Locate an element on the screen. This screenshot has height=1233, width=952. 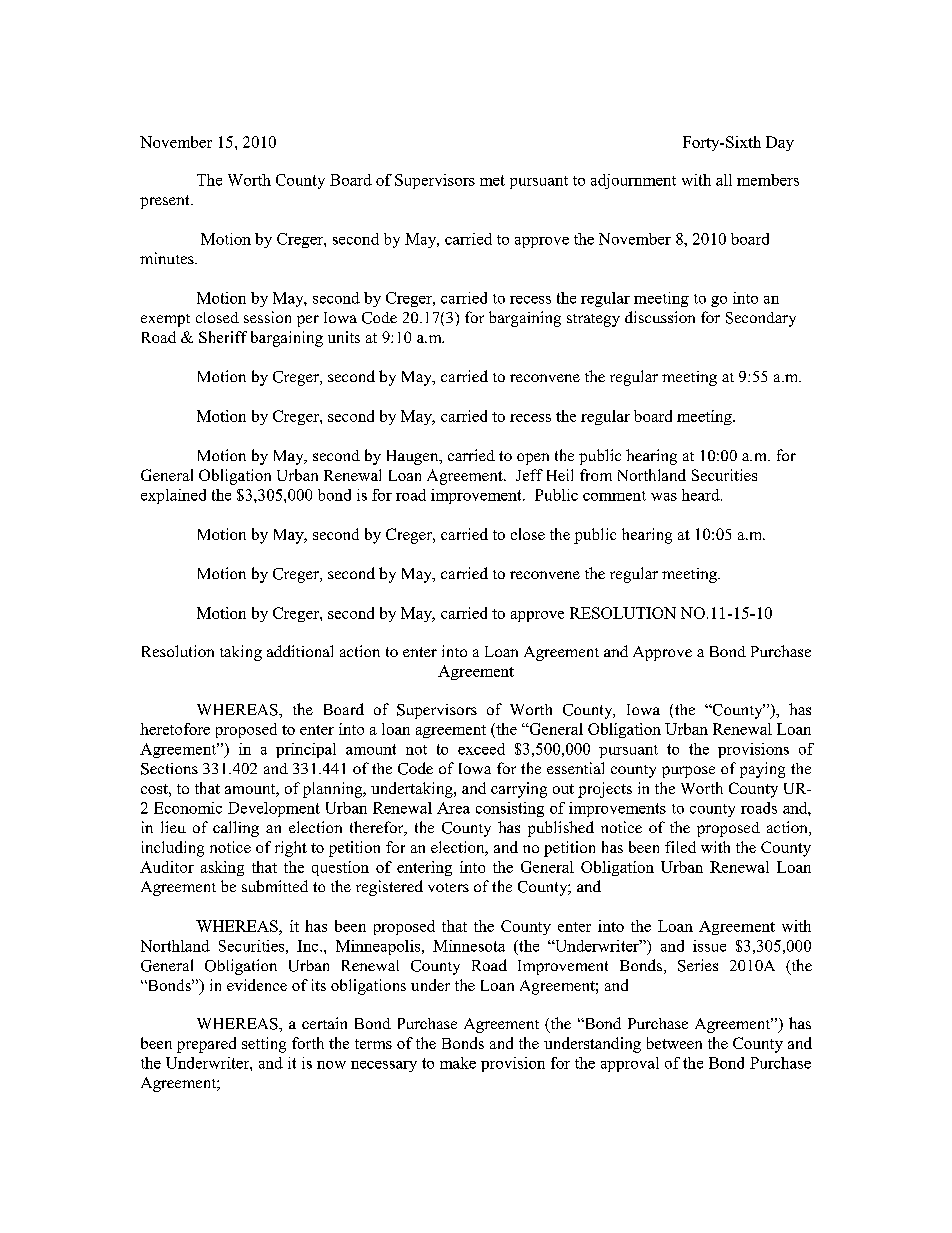
make is located at coordinates (458, 1063).
